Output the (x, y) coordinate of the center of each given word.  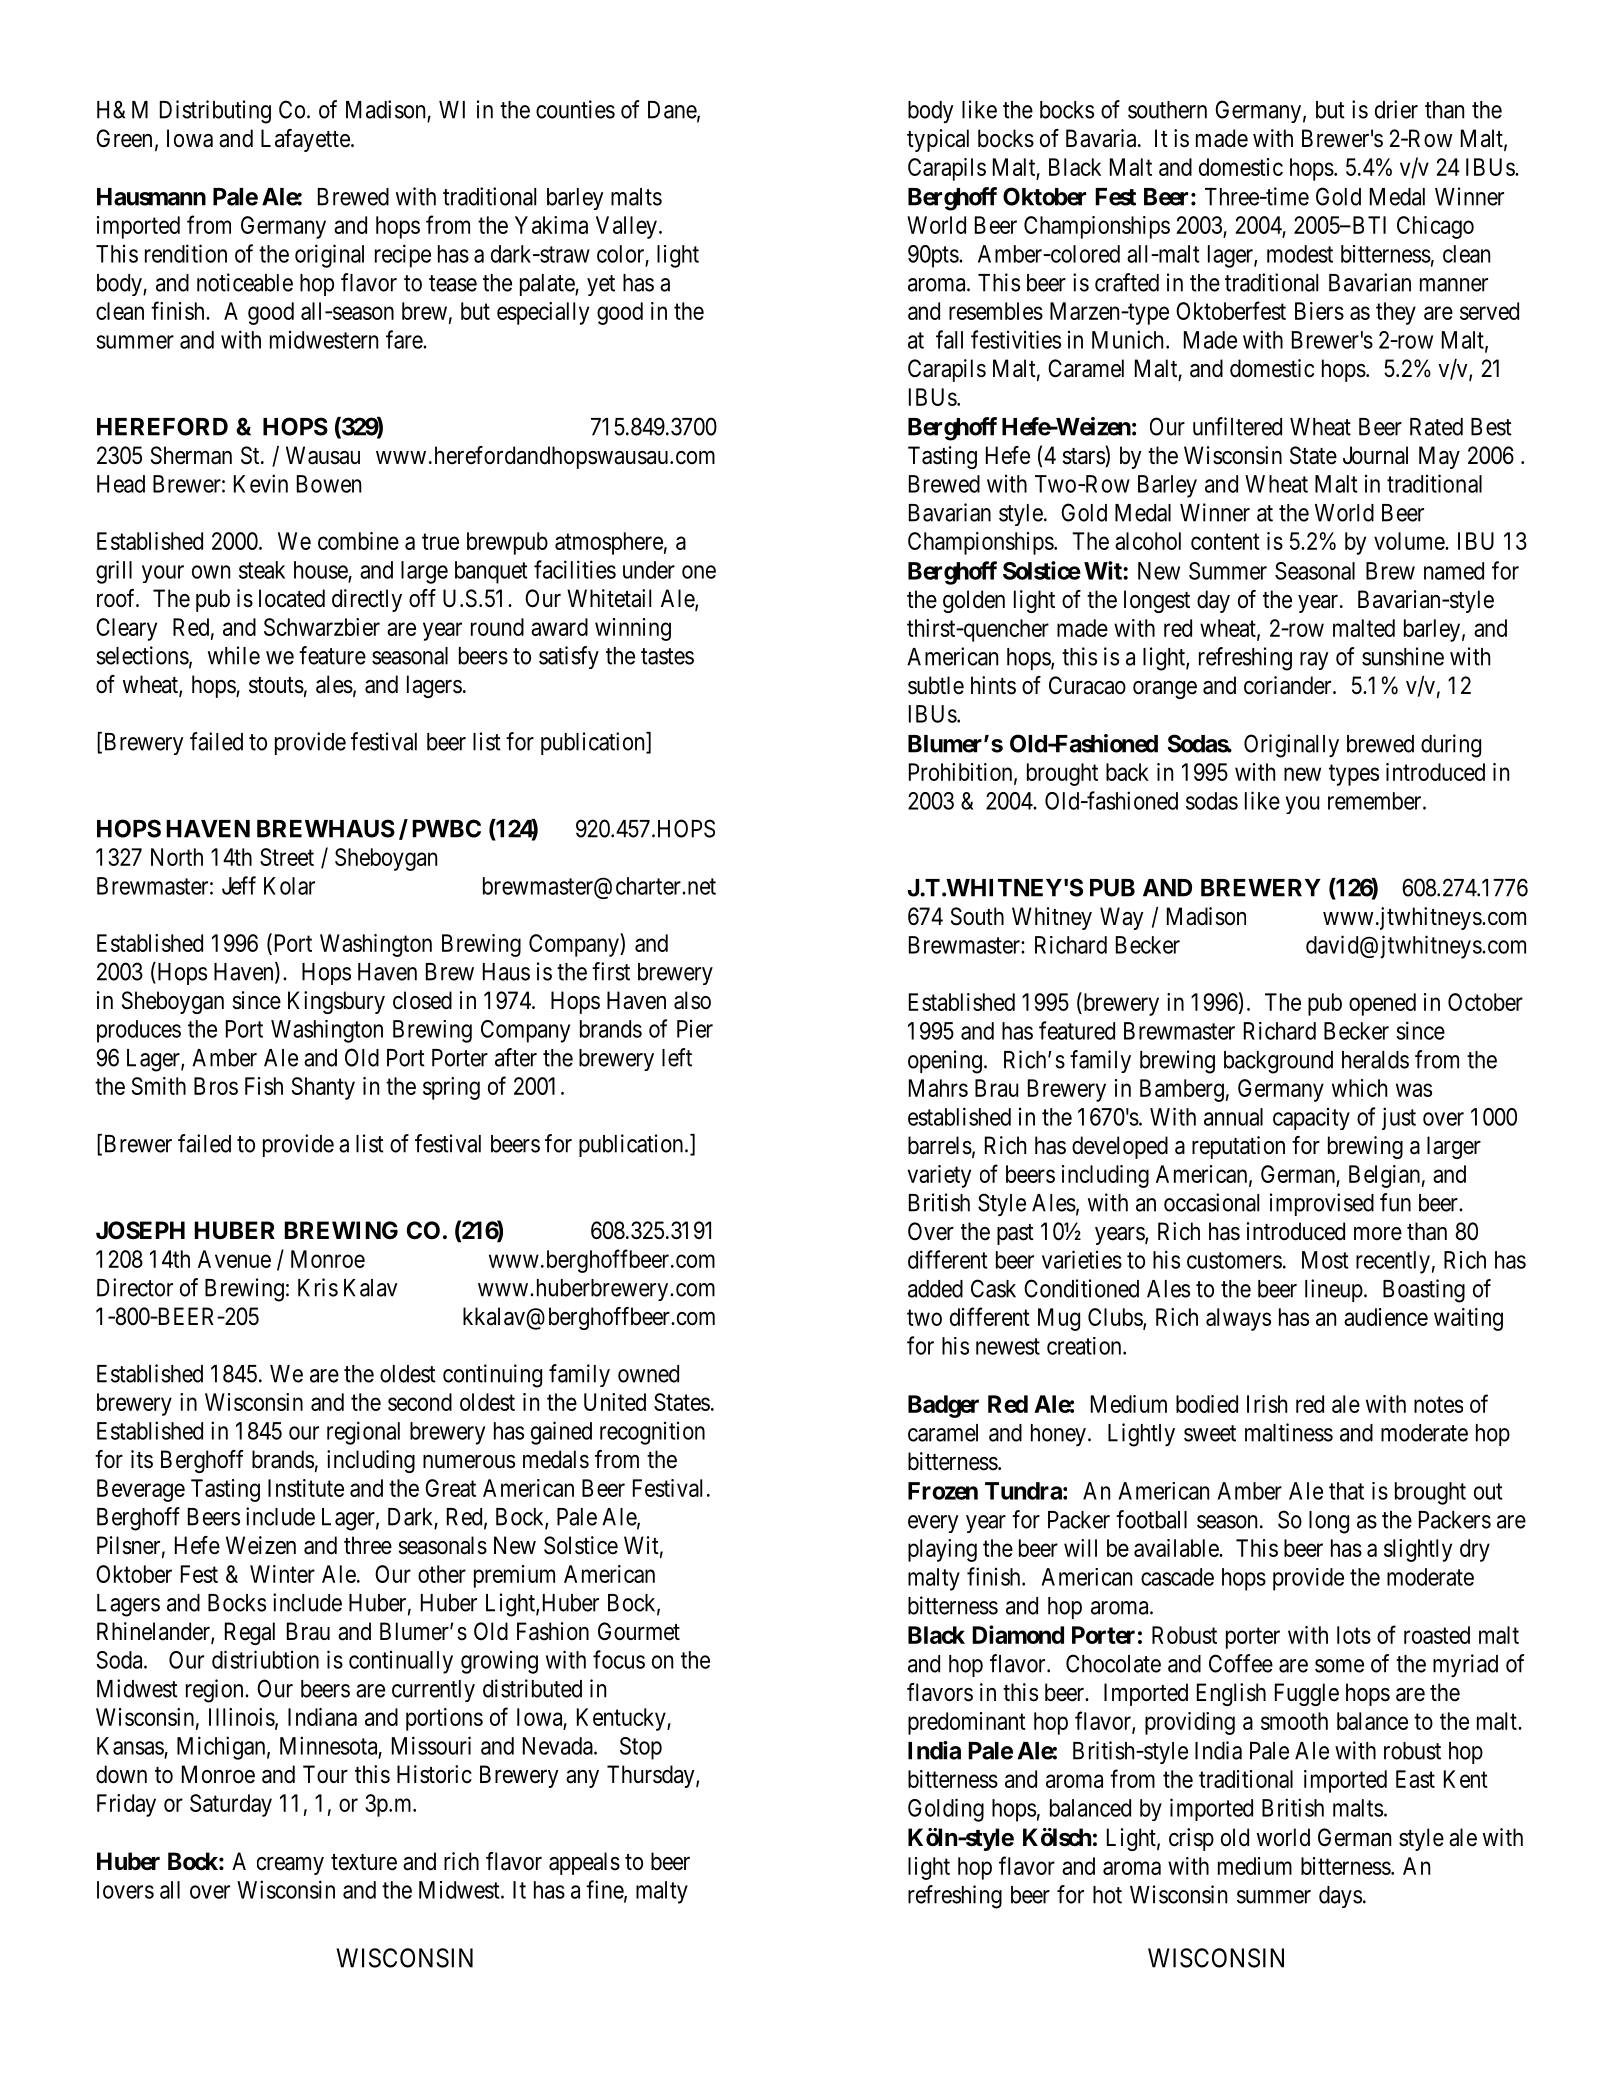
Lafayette (305, 140)
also (692, 1000)
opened (1382, 1004)
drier (1396, 109)
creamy (290, 1866)
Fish (264, 1086)
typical (938, 140)
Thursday (652, 1776)
